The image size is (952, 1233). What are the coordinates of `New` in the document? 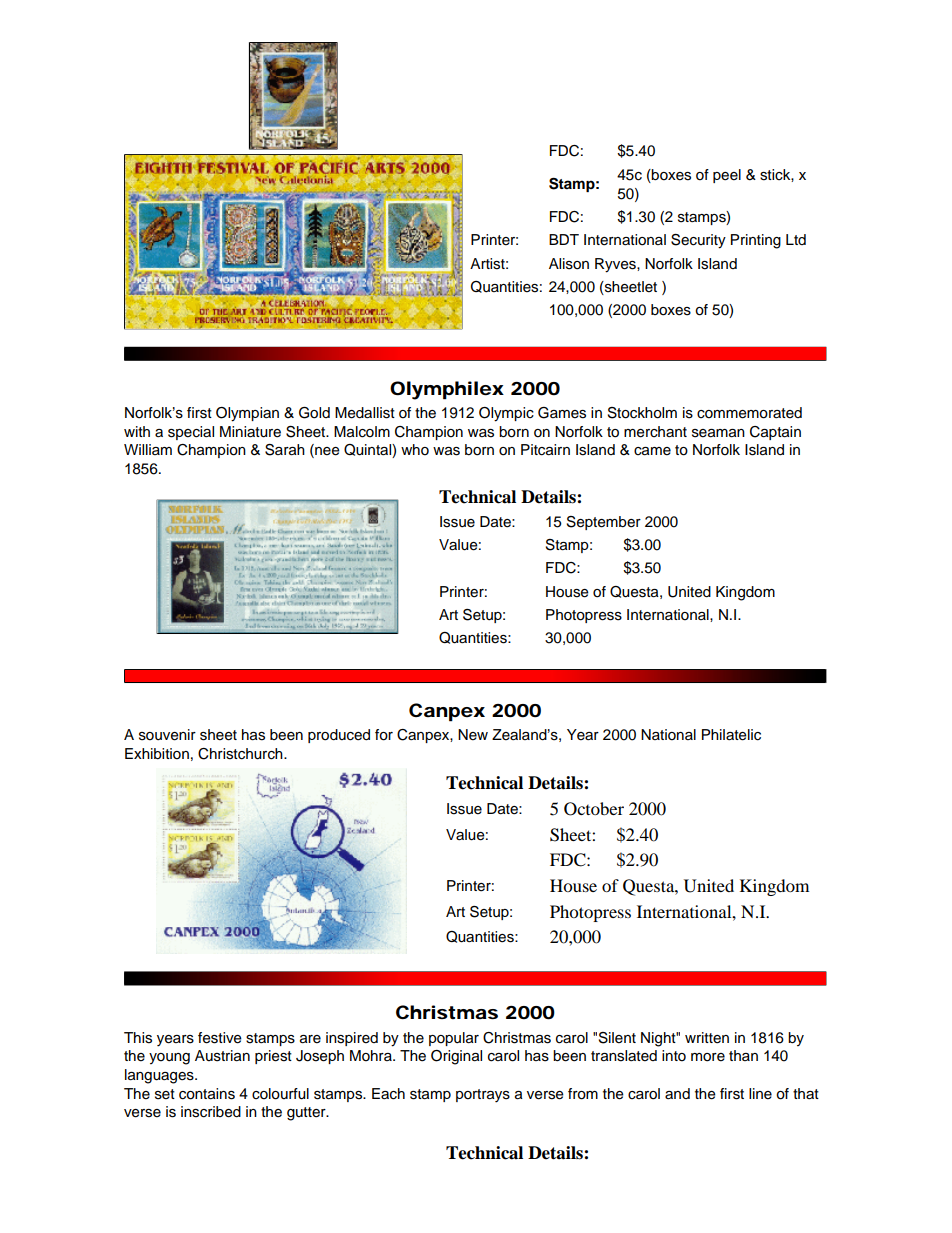 It's located at (473, 735).
